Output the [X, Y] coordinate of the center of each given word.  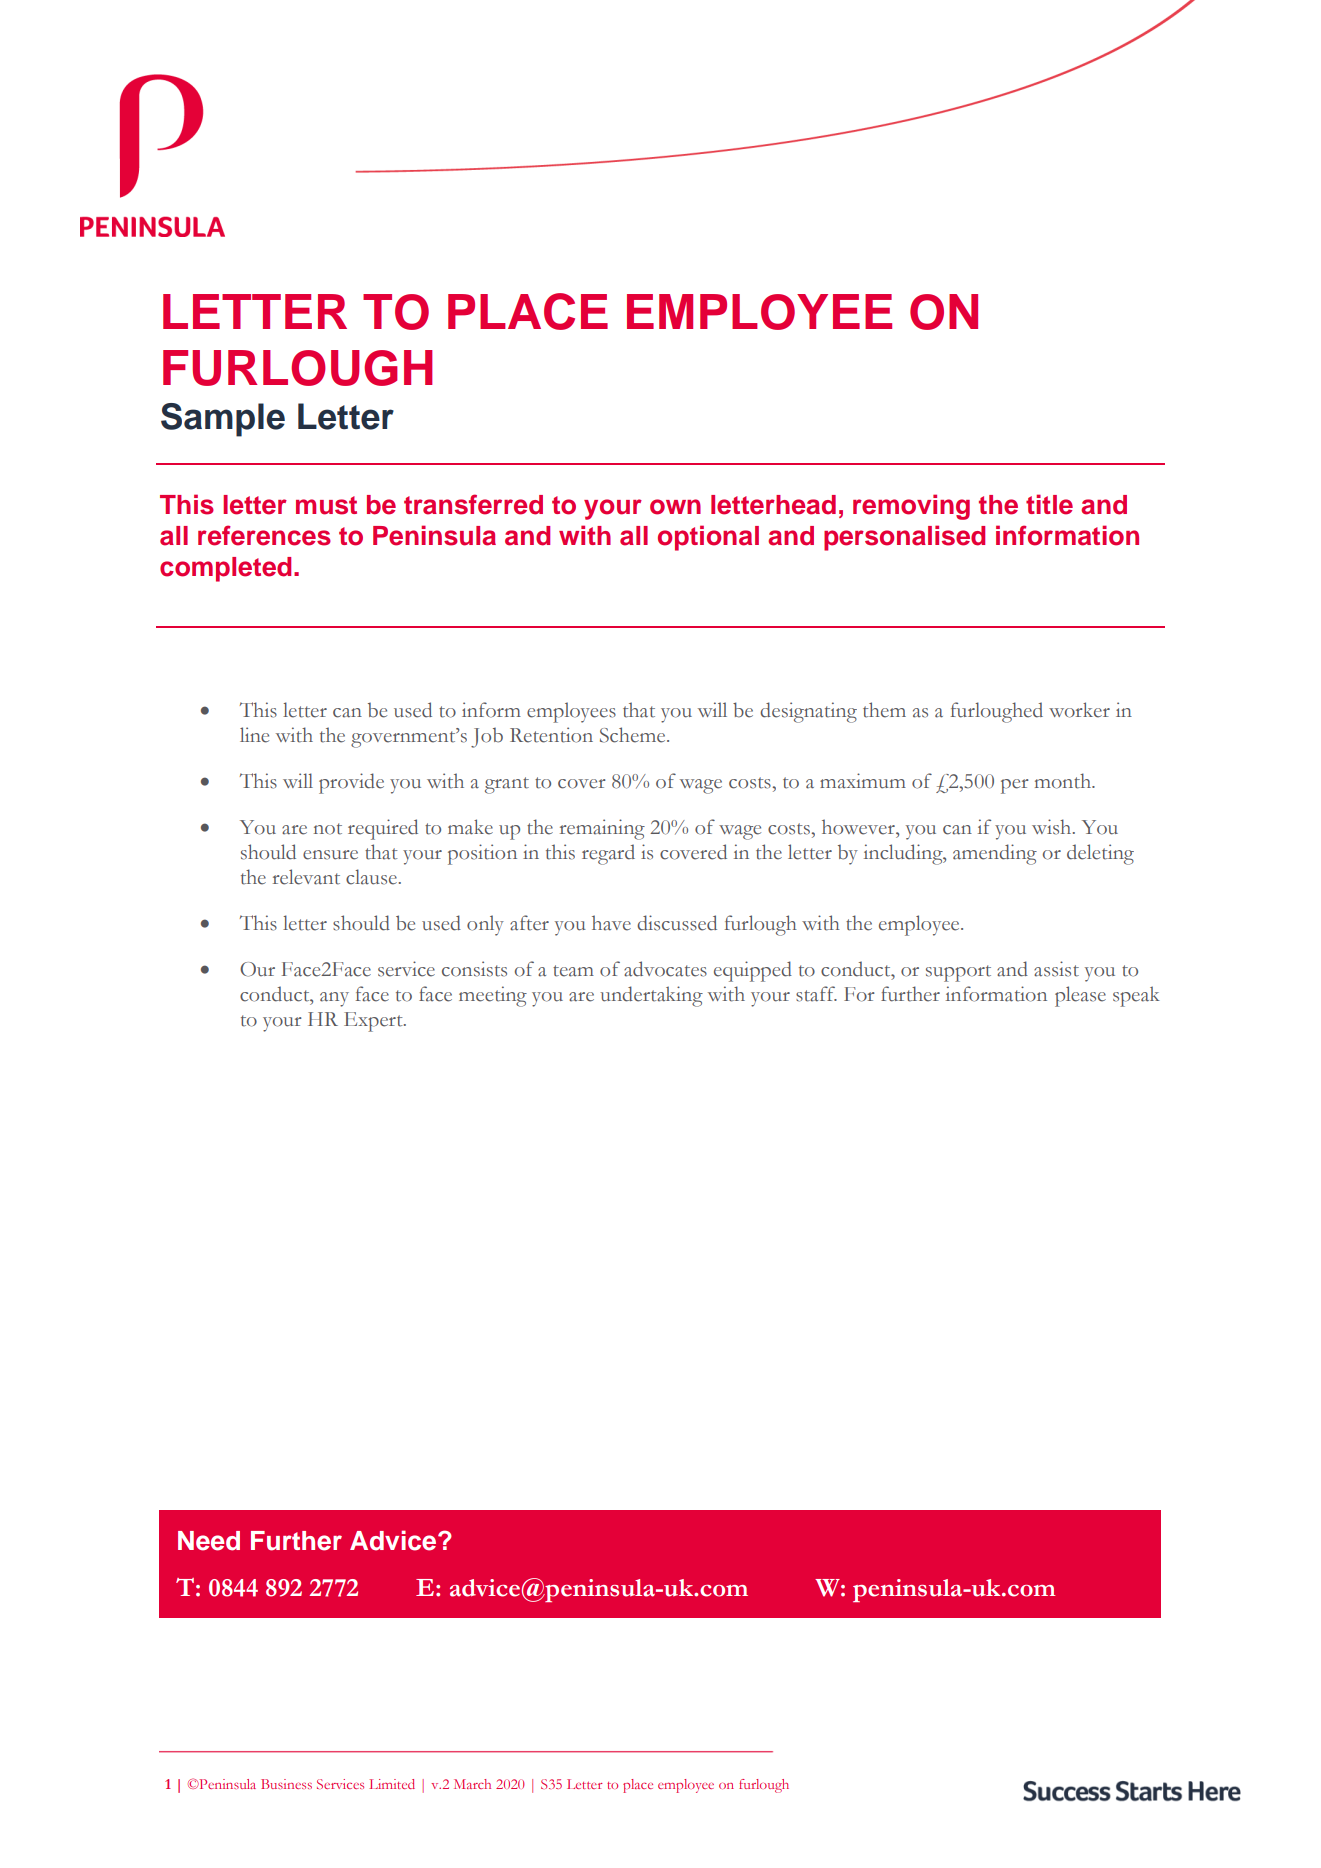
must [326, 505]
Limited [392, 1784]
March [472, 1784]
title [1049, 504]
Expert [374, 1022]
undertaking [651, 996]
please [1080, 996]
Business [286, 1784]
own [675, 507]
